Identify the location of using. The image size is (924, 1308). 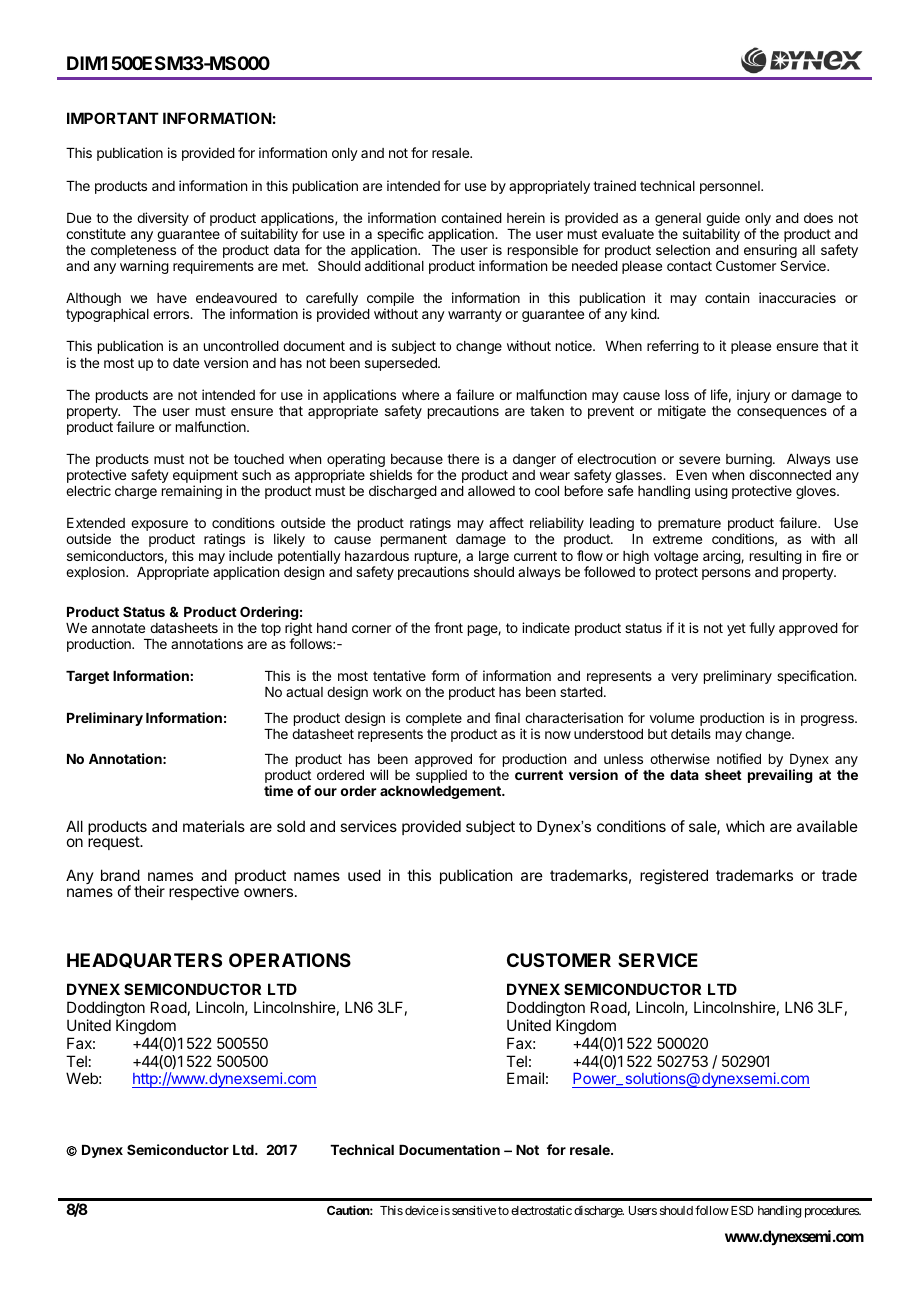
(711, 492).
